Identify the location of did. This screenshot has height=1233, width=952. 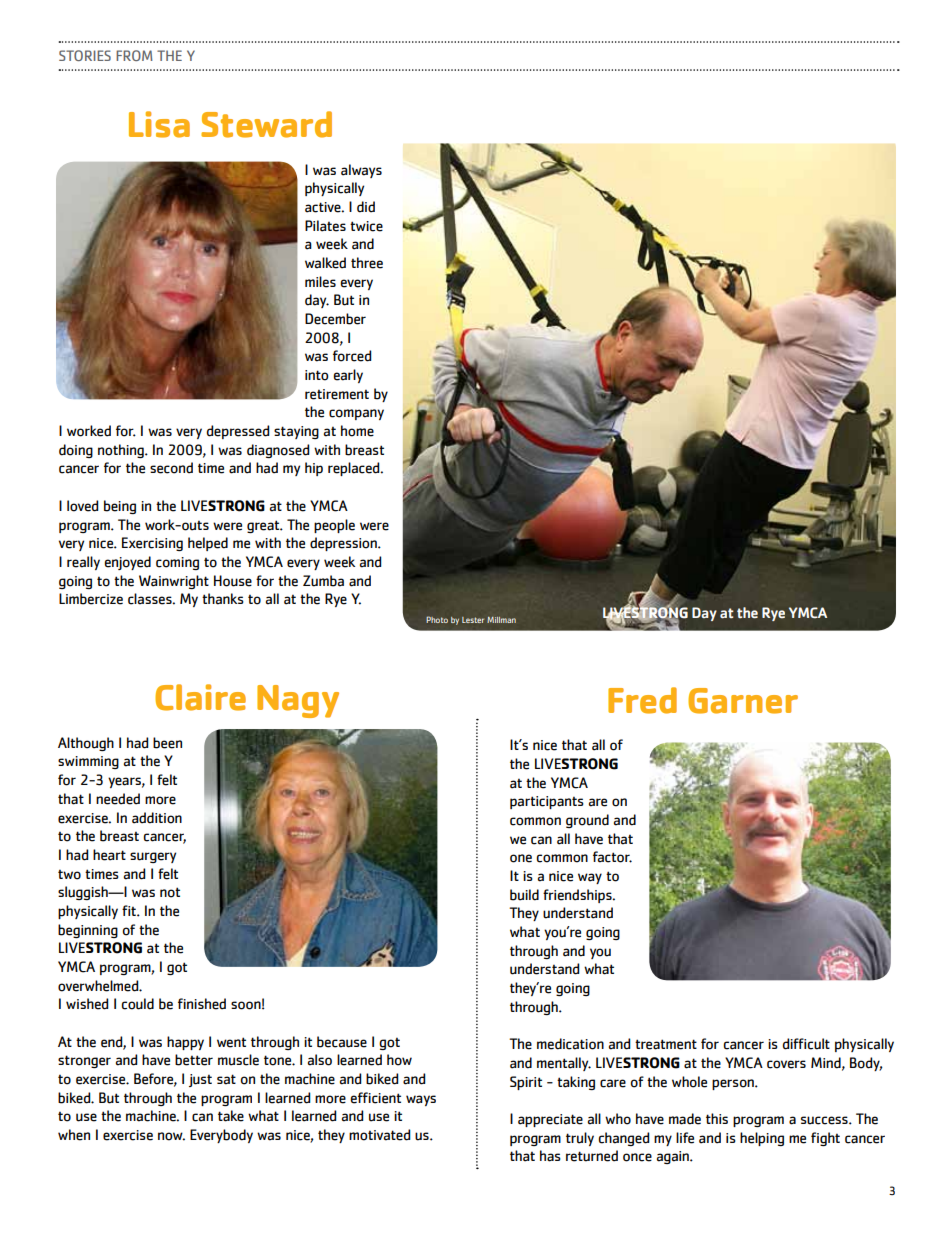
(366, 207).
